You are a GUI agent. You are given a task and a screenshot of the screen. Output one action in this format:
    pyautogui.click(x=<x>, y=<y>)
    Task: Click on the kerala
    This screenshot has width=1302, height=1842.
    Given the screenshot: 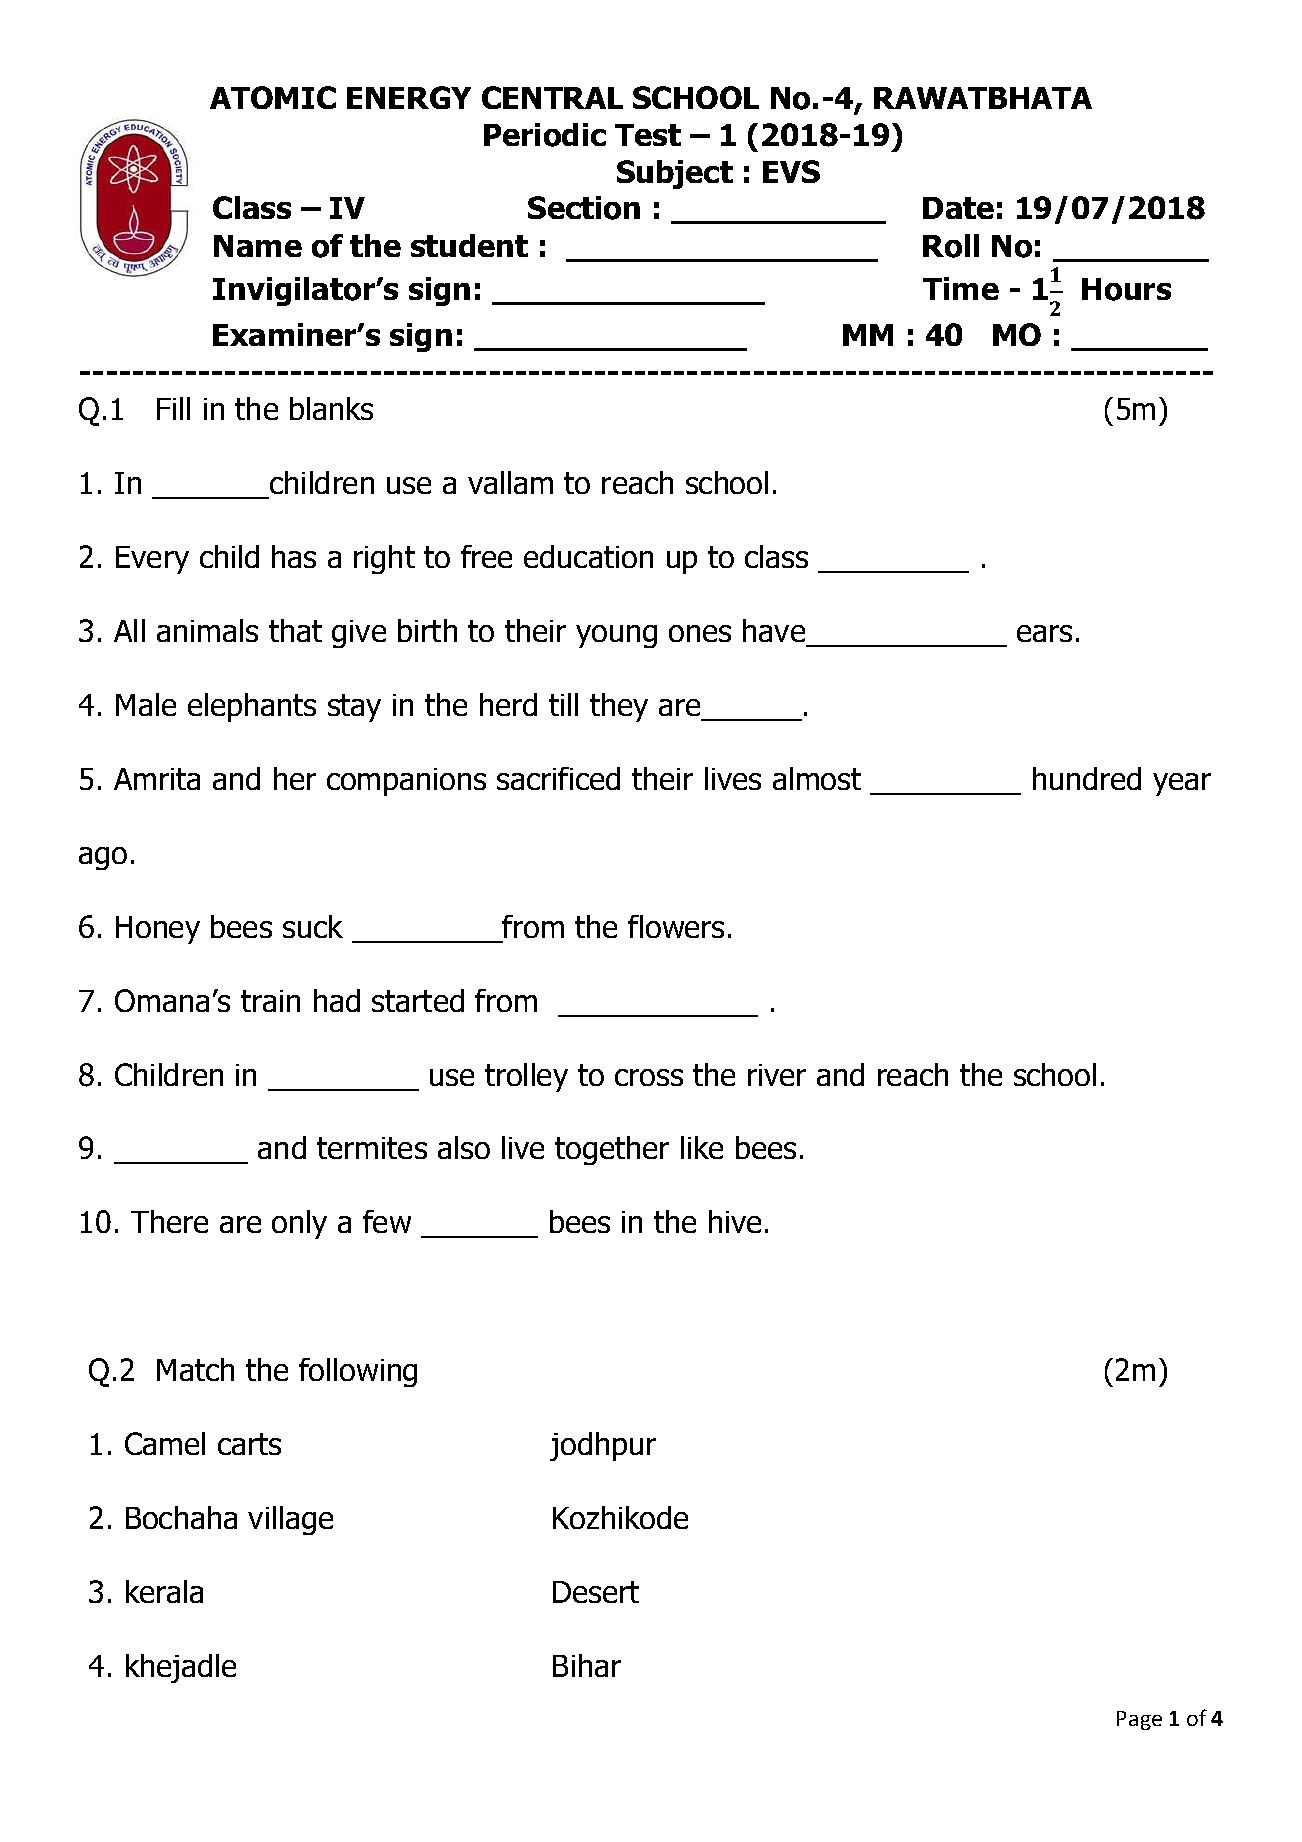 What is the action you would take?
    pyautogui.click(x=164, y=1591)
